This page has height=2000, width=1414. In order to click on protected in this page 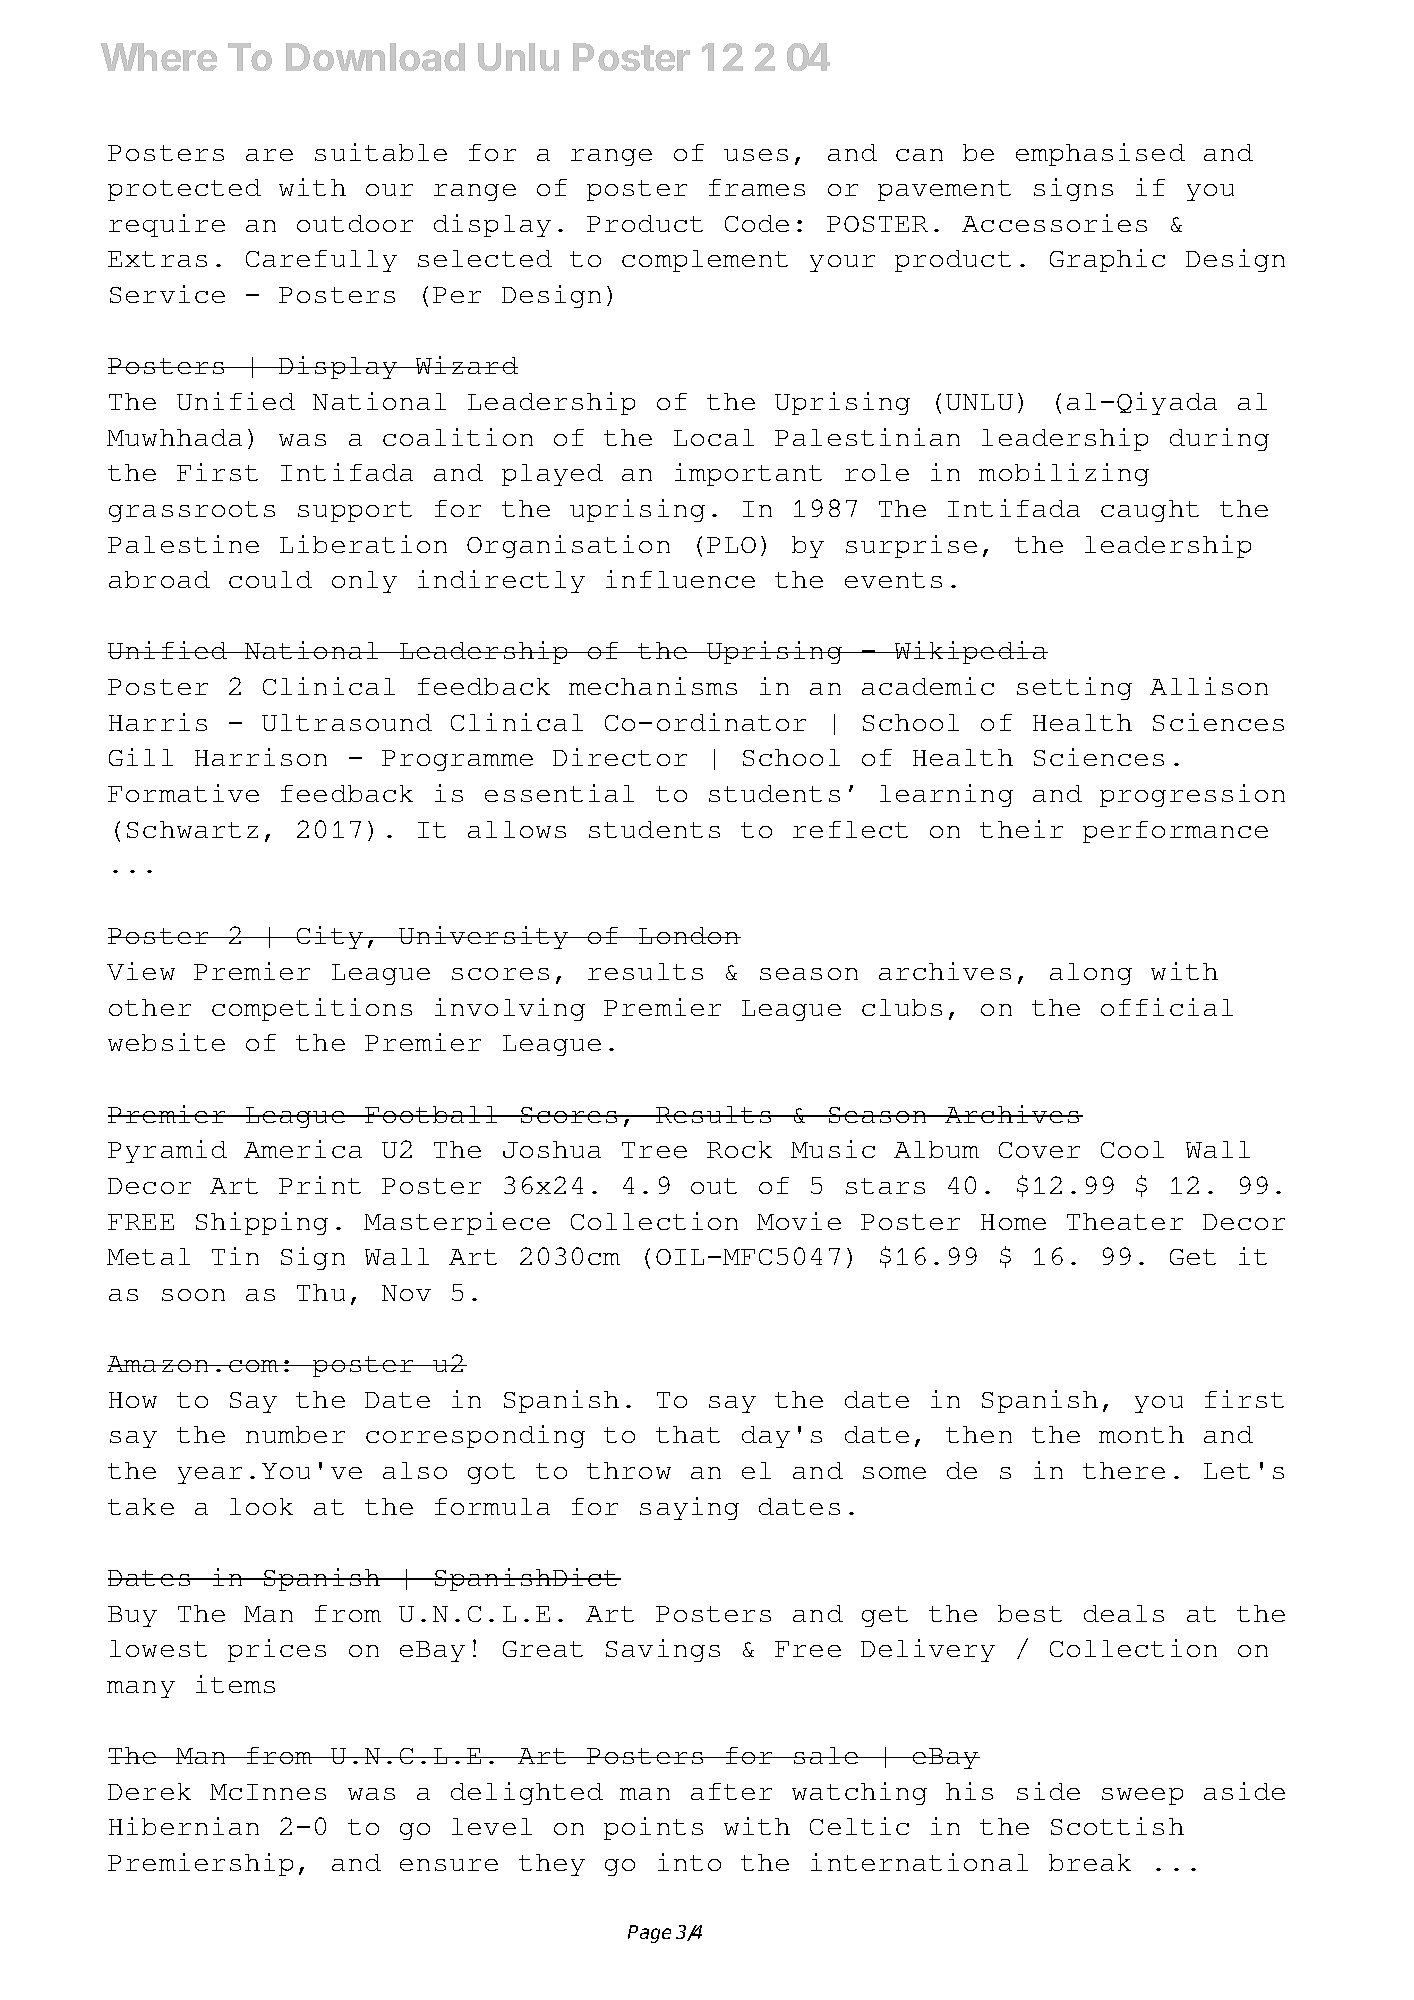, I will do `click(184, 190)`.
